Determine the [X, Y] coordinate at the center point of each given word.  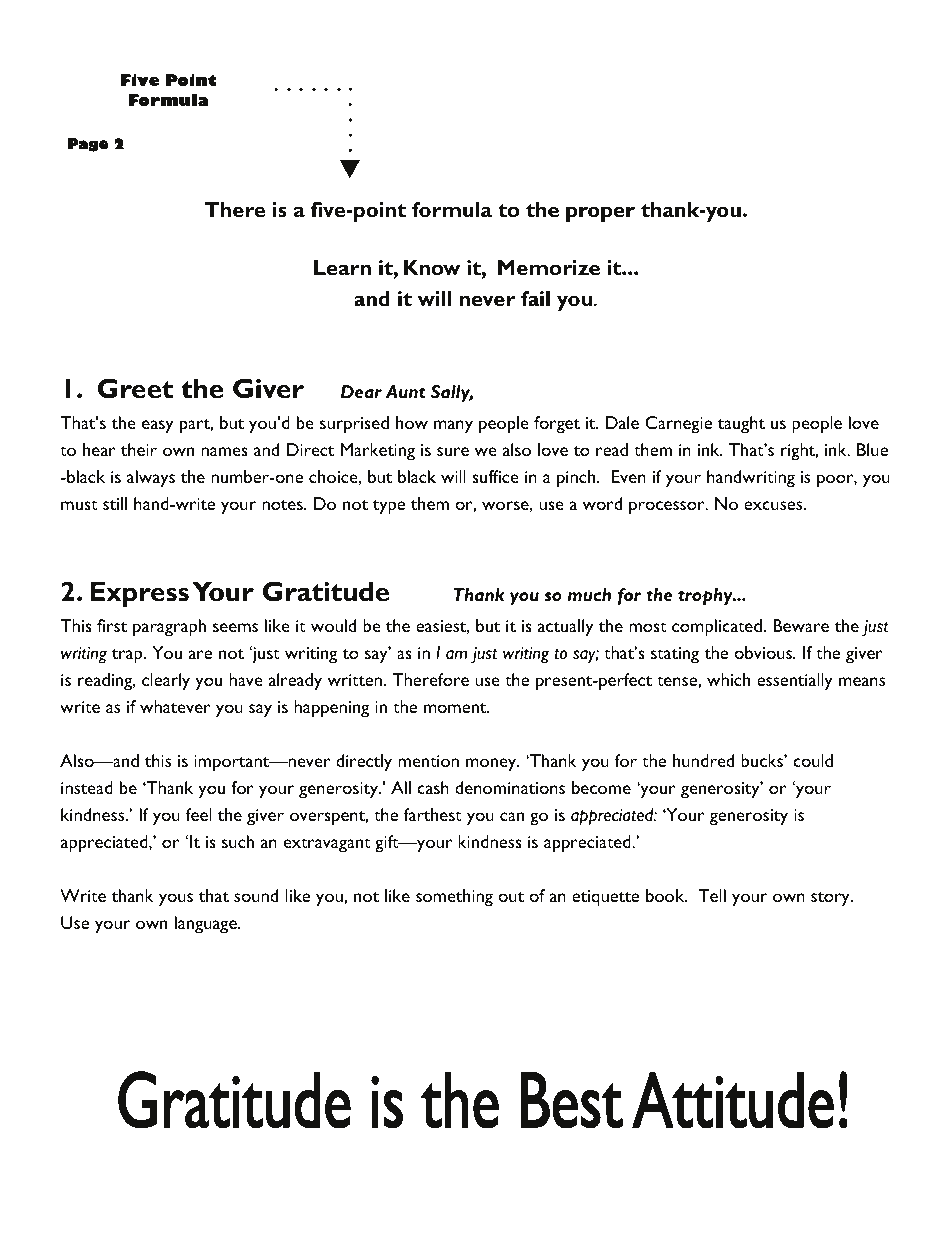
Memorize [549, 267]
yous [176, 900]
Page [88, 145]
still [115, 503]
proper [600, 214]
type [389, 507]
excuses [774, 505]
